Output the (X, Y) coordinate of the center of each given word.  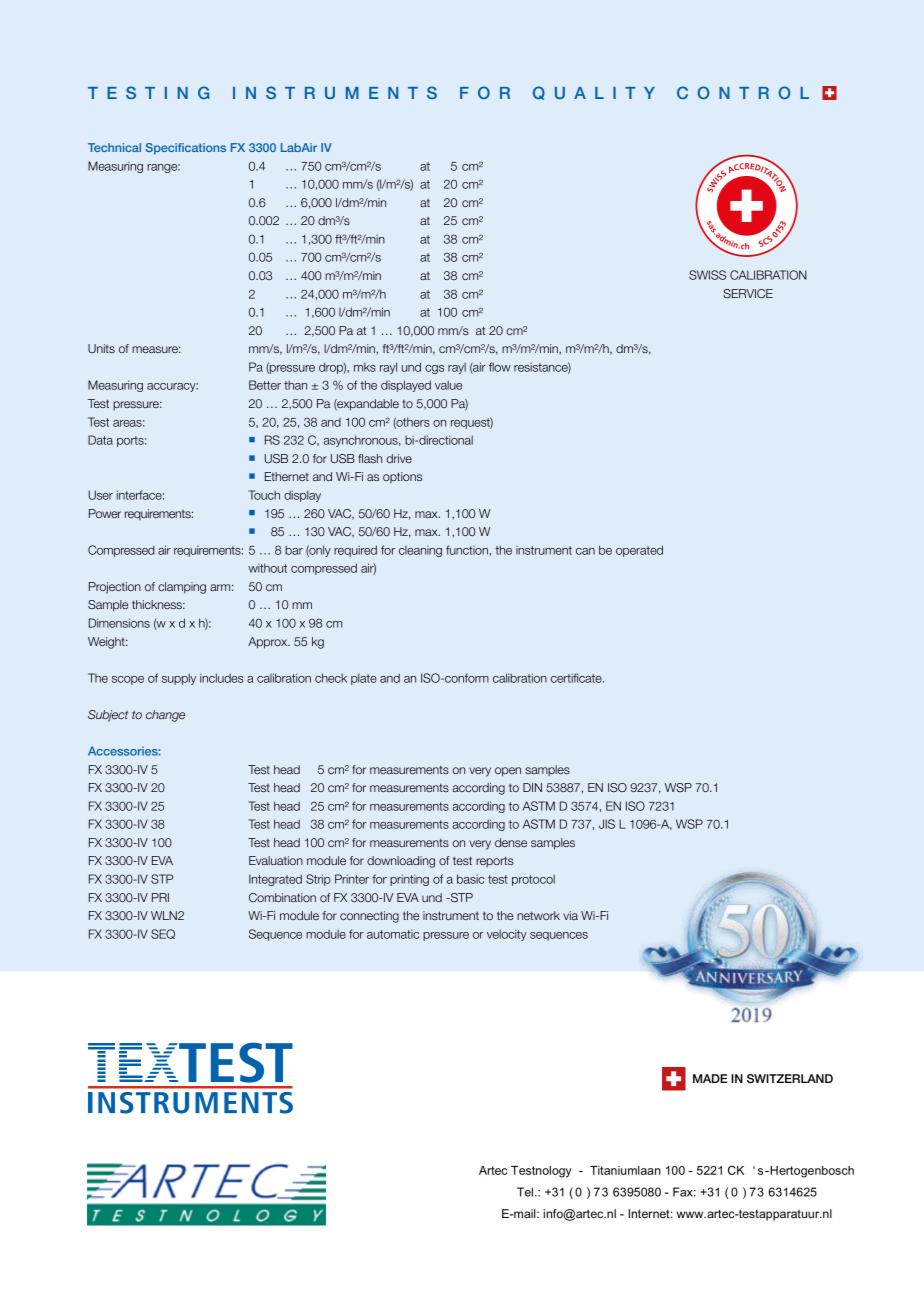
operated (639, 551)
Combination (282, 897)
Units (101, 348)
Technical (114, 147)
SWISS (707, 275)
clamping (182, 588)
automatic (393, 934)
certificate (577, 678)
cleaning (420, 551)
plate (364, 679)
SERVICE (748, 293)
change (165, 716)
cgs (434, 369)
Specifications (185, 149)
